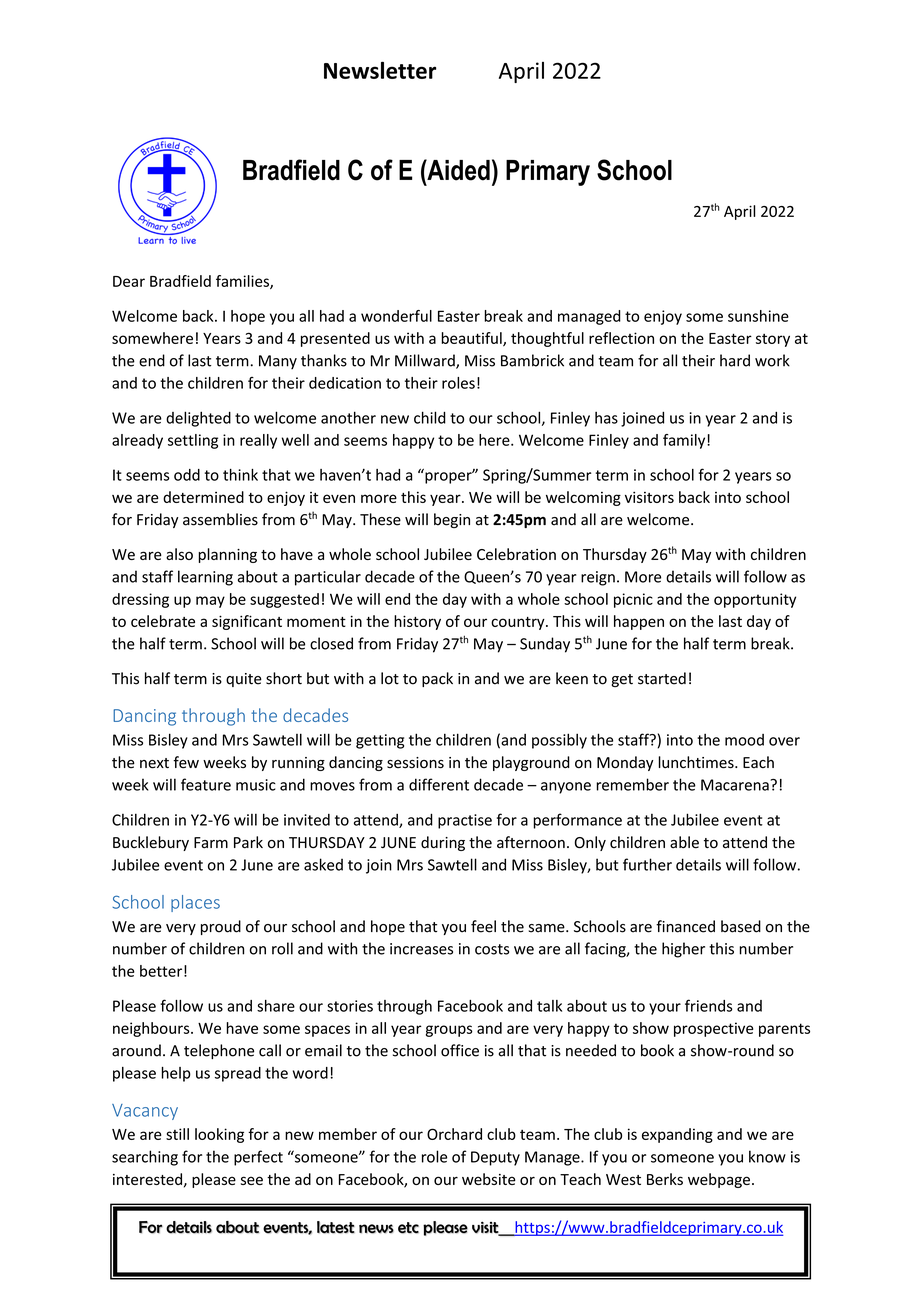 The height and width of the image is (1308, 924). I want to click on perfect, so click(258, 1158).
